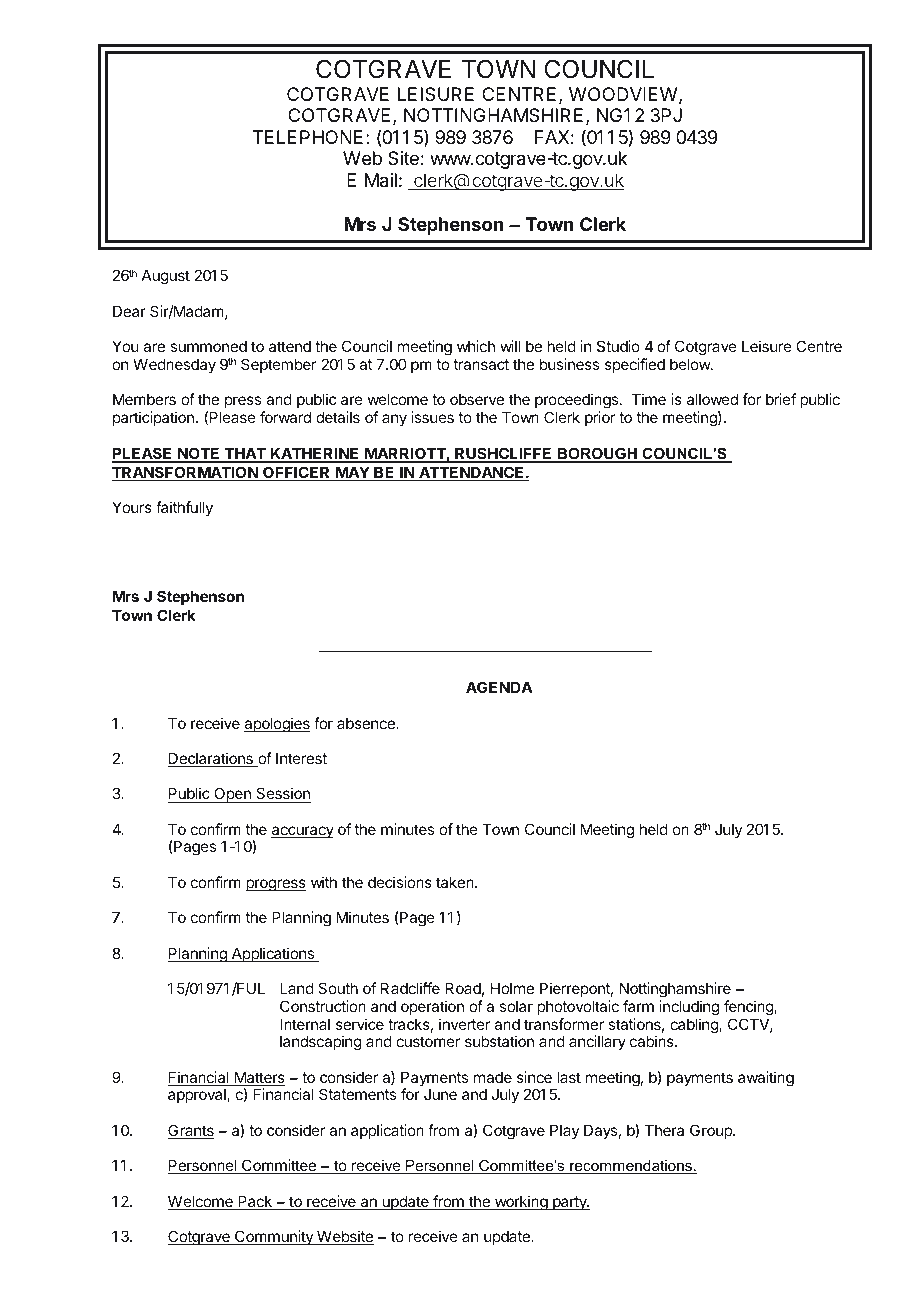 The height and width of the page is (1307, 924). I want to click on Mail, so click(381, 180).
